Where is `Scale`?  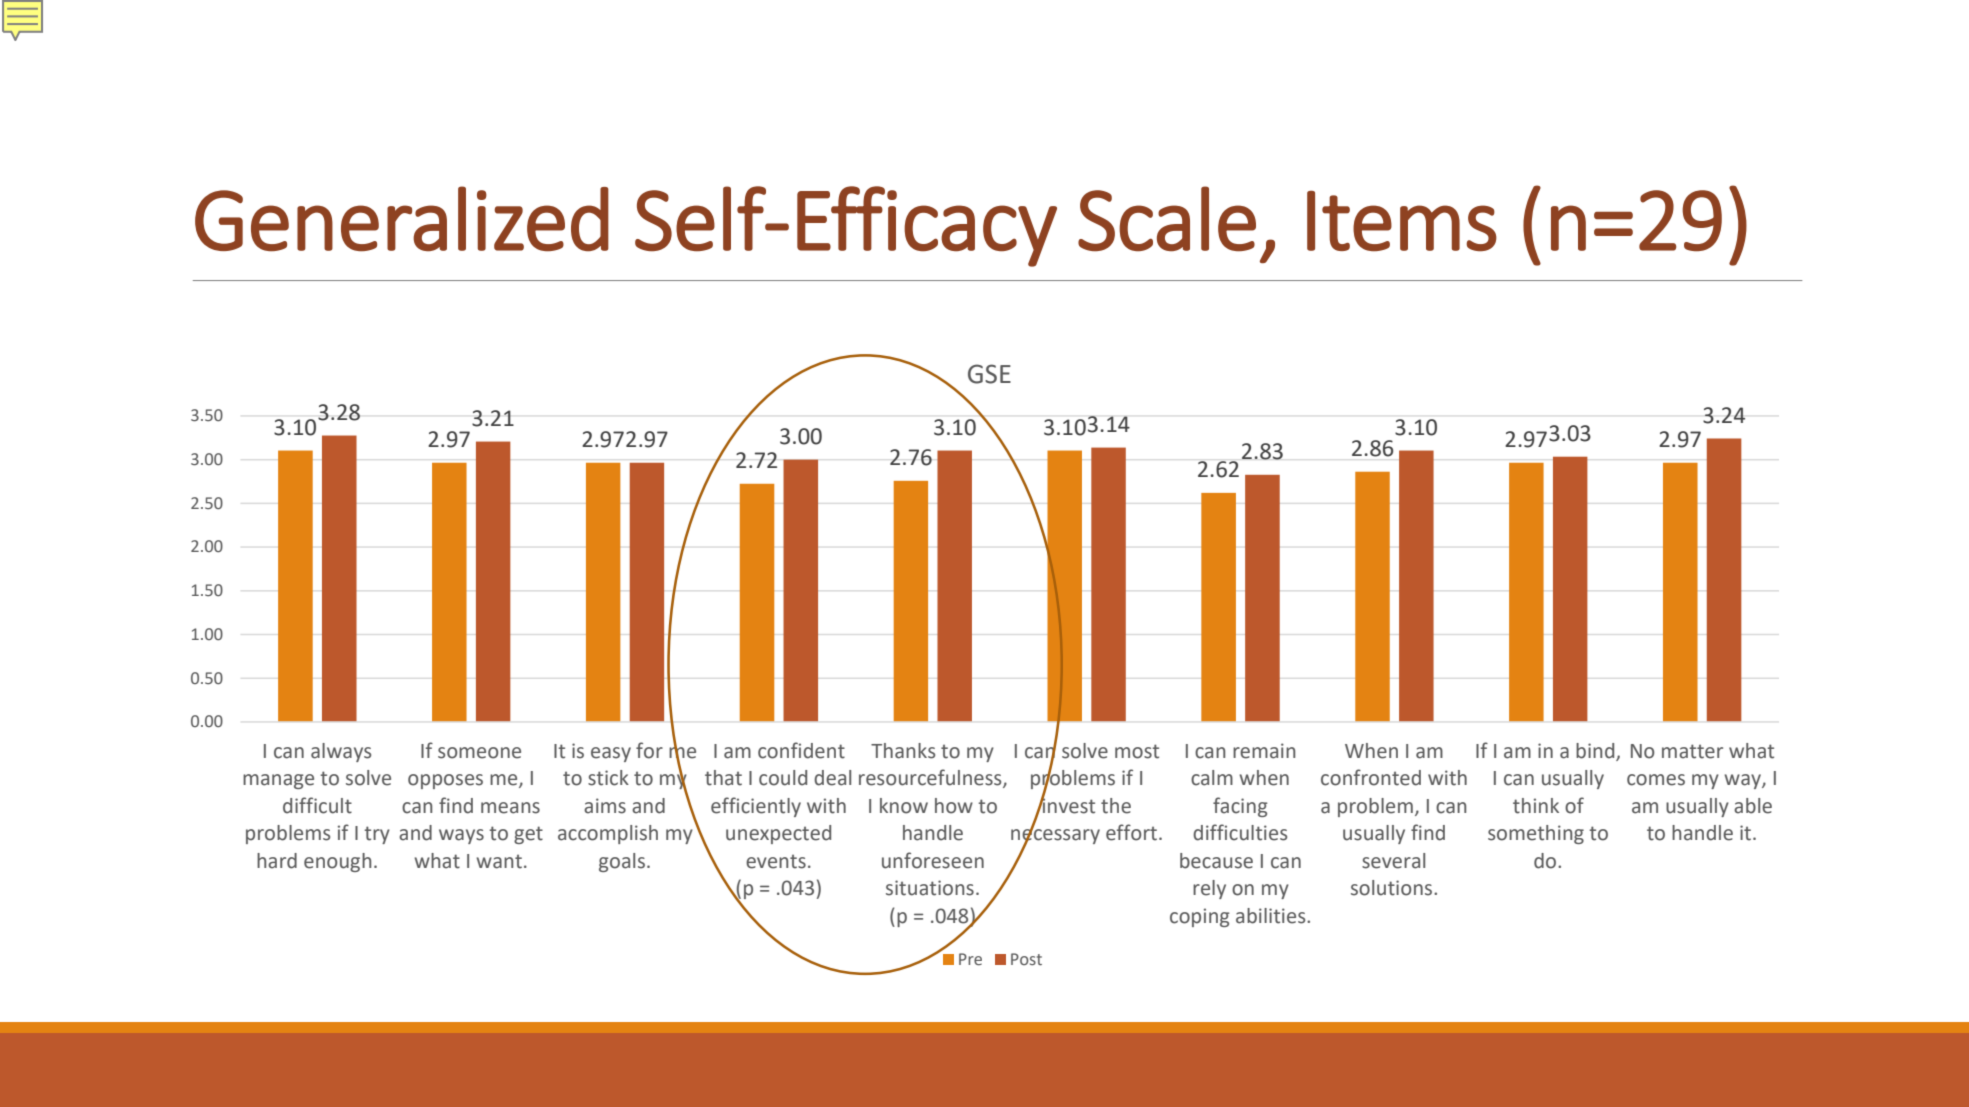
Scale is located at coordinates (1167, 219).
